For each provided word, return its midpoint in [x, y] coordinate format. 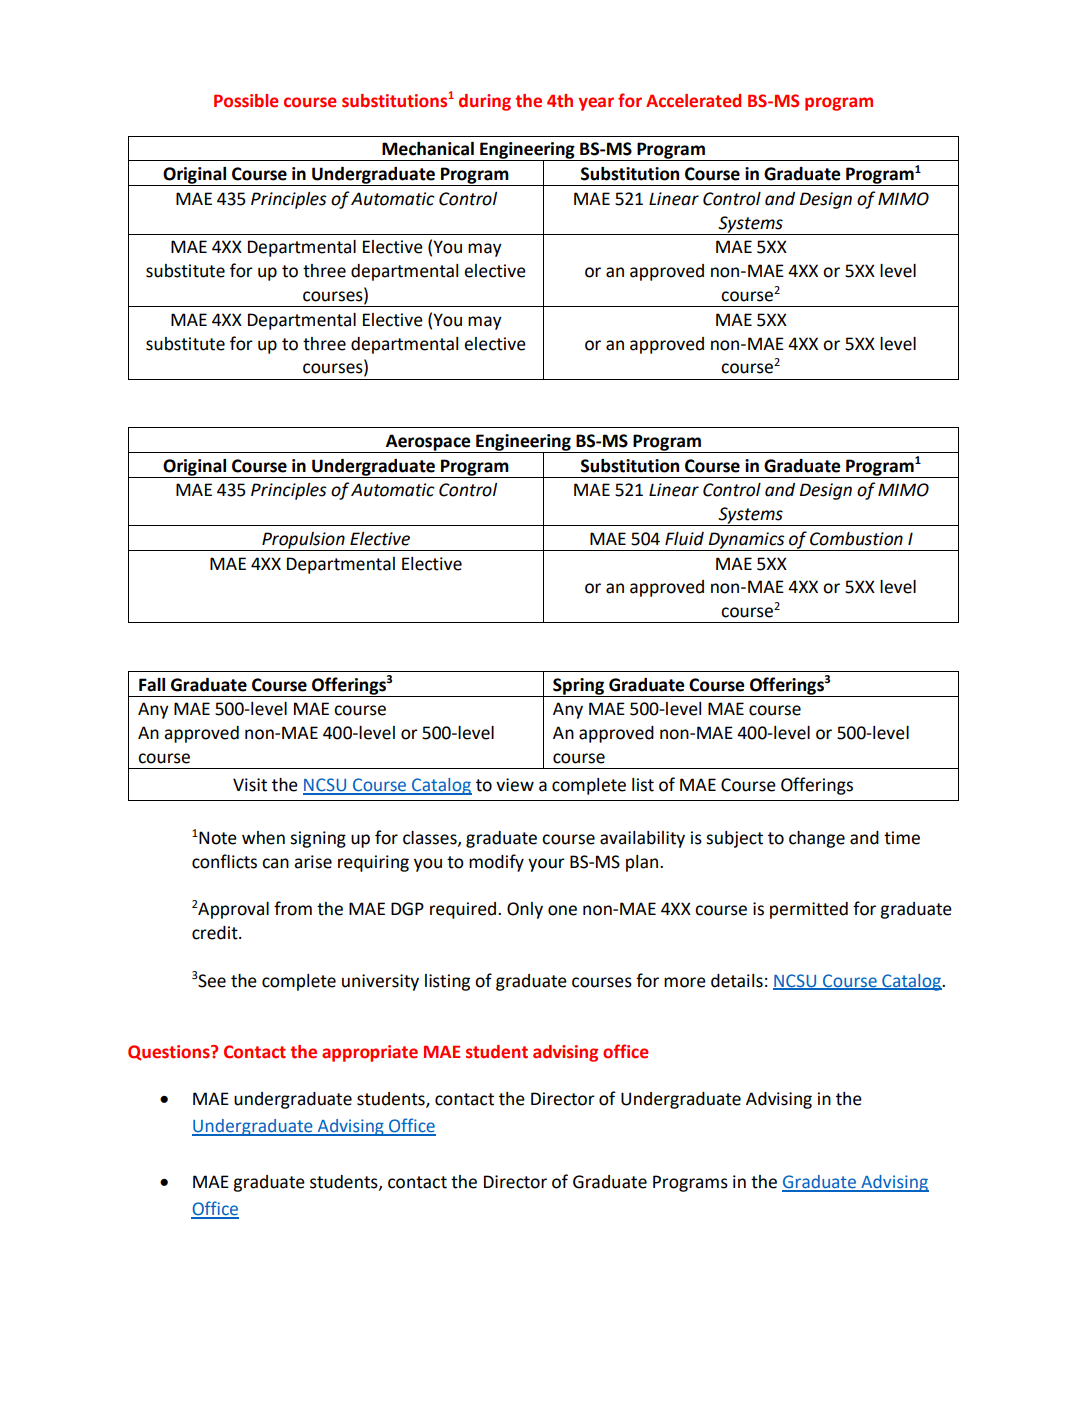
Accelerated [693, 101]
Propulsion [303, 541]
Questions [170, 1053]
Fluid [684, 539]
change [817, 839]
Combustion [856, 539]
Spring [578, 687]
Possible [246, 101]
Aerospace [428, 443]
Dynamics [746, 541]
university [380, 982]
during [485, 102]
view [515, 785]
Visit [250, 785]
